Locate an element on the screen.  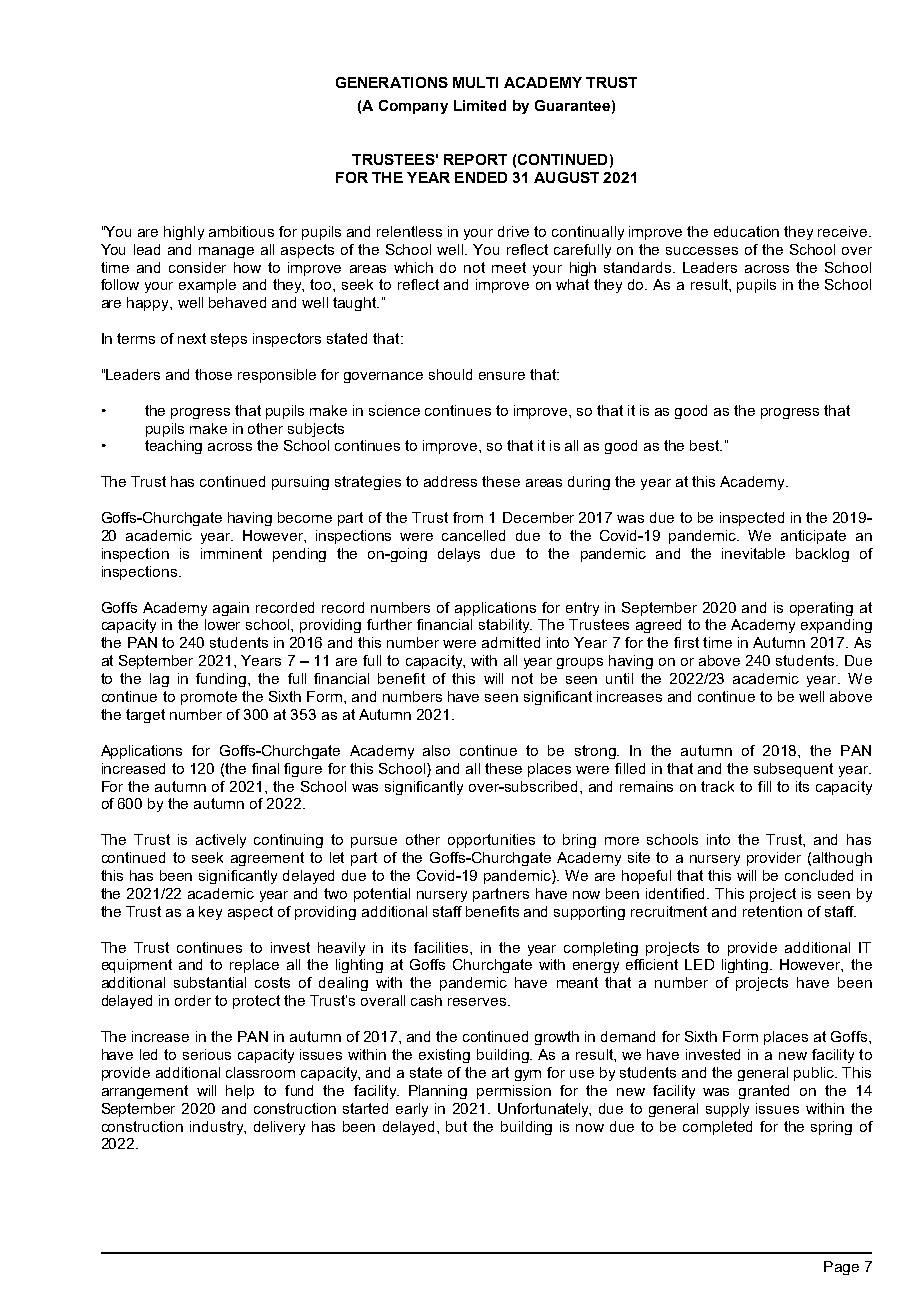
education is located at coordinates (746, 231).
